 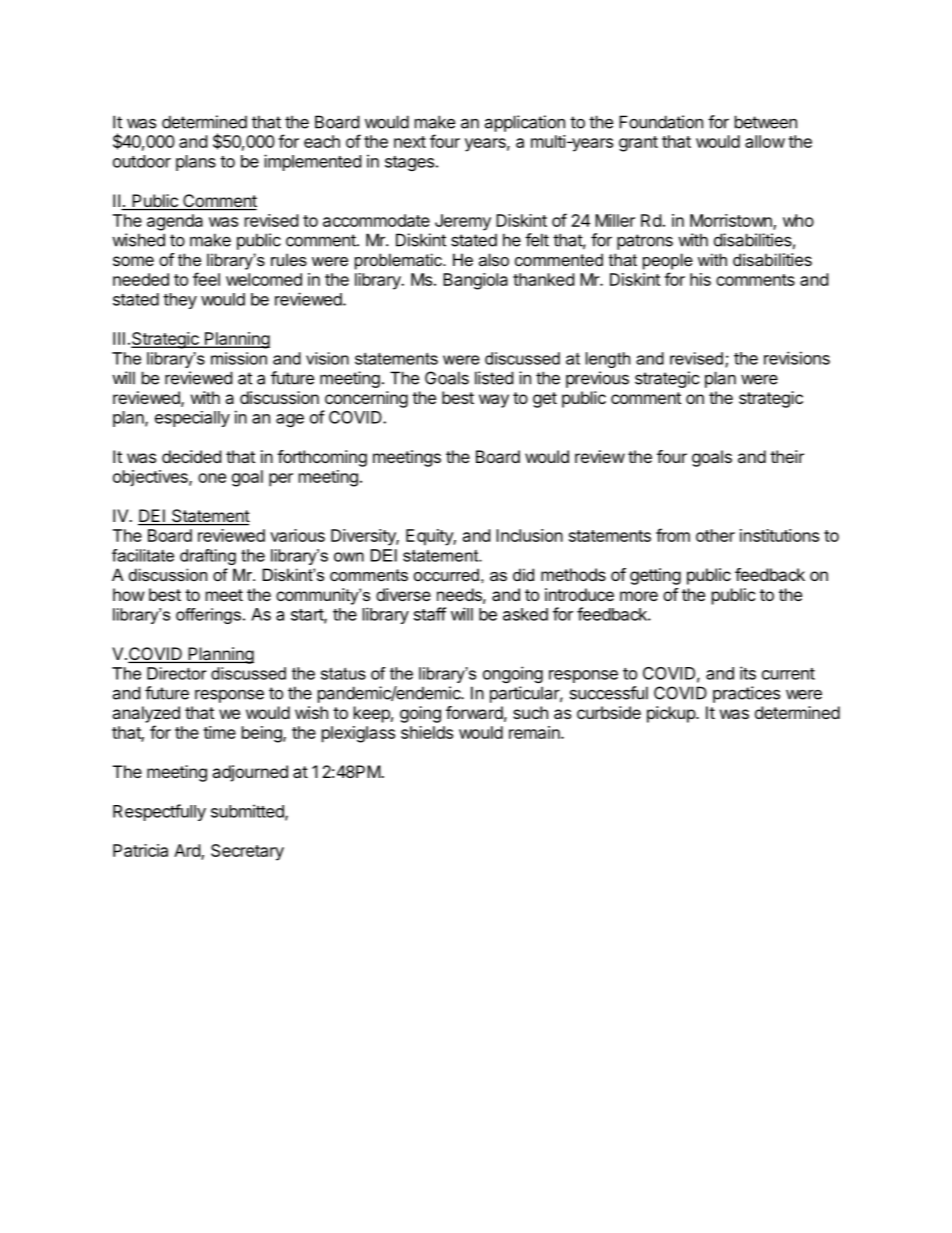 What do you see at coordinates (142, 161) in the image?
I see `outdoor` at bounding box center [142, 161].
